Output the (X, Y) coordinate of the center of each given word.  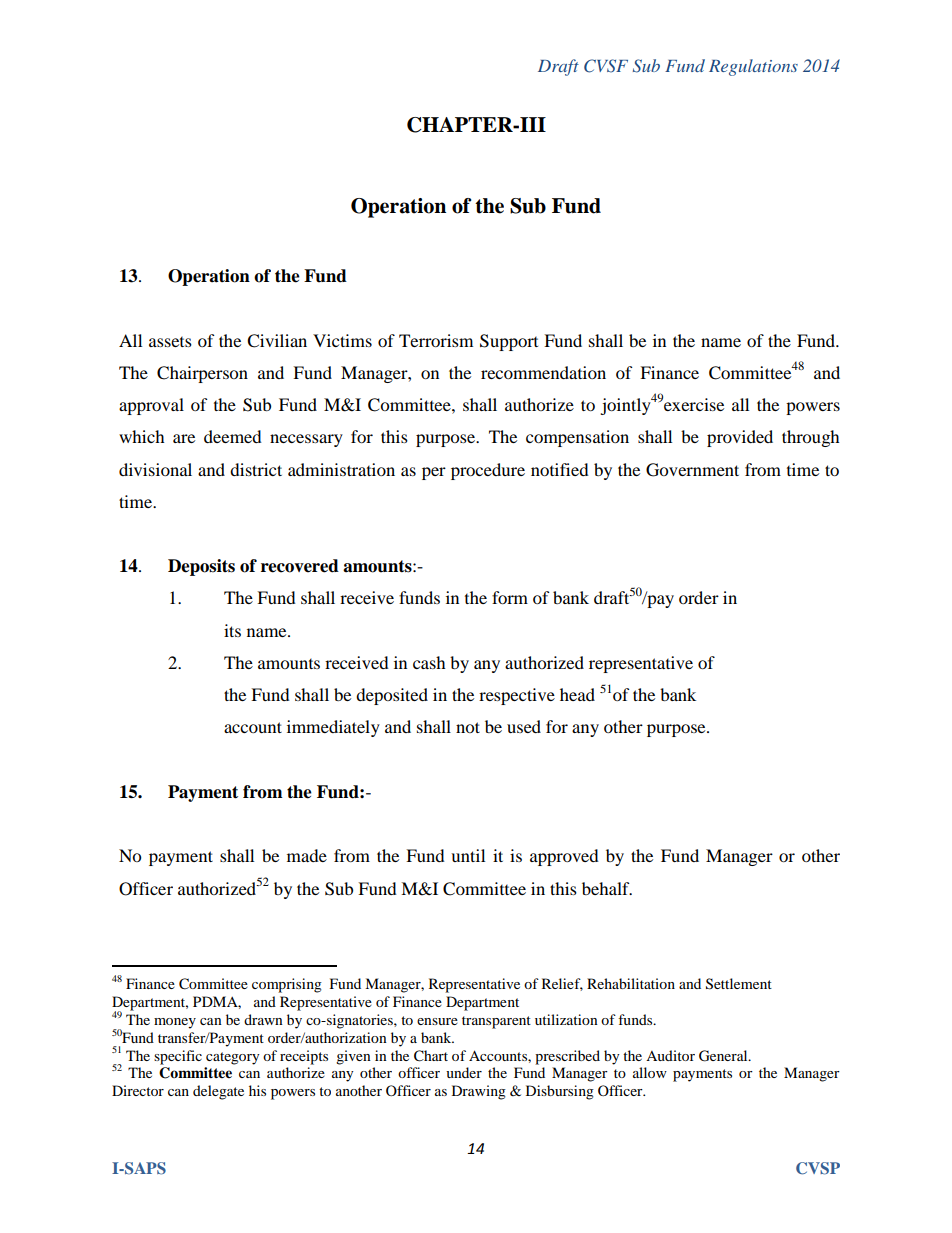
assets (170, 342)
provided (740, 438)
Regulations (753, 67)
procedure (488, 471)
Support (509, 342)
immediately (333, 728)
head (577, 694)
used (524, 726)
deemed (233, 436)
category (233, 1058)
